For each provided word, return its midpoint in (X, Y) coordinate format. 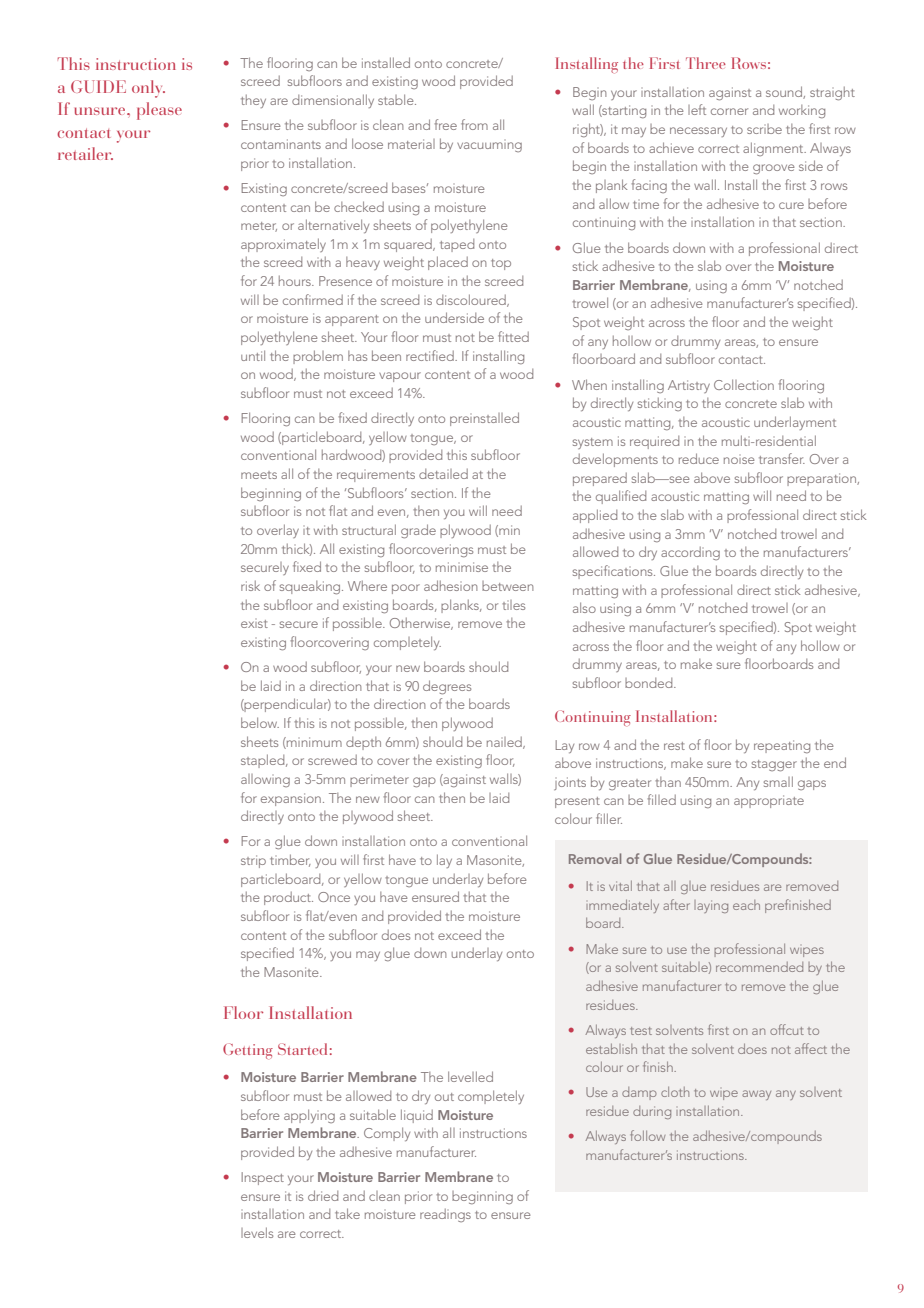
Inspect (263, 1178)
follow (647, 1135)
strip (253, 861)
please (159, 111)
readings (445, 1215)
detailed (443, 474)
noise (739, 460)
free (446, 124)
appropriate (769, 801)
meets (259, 475)
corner (729, 111)
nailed (505, 743)
